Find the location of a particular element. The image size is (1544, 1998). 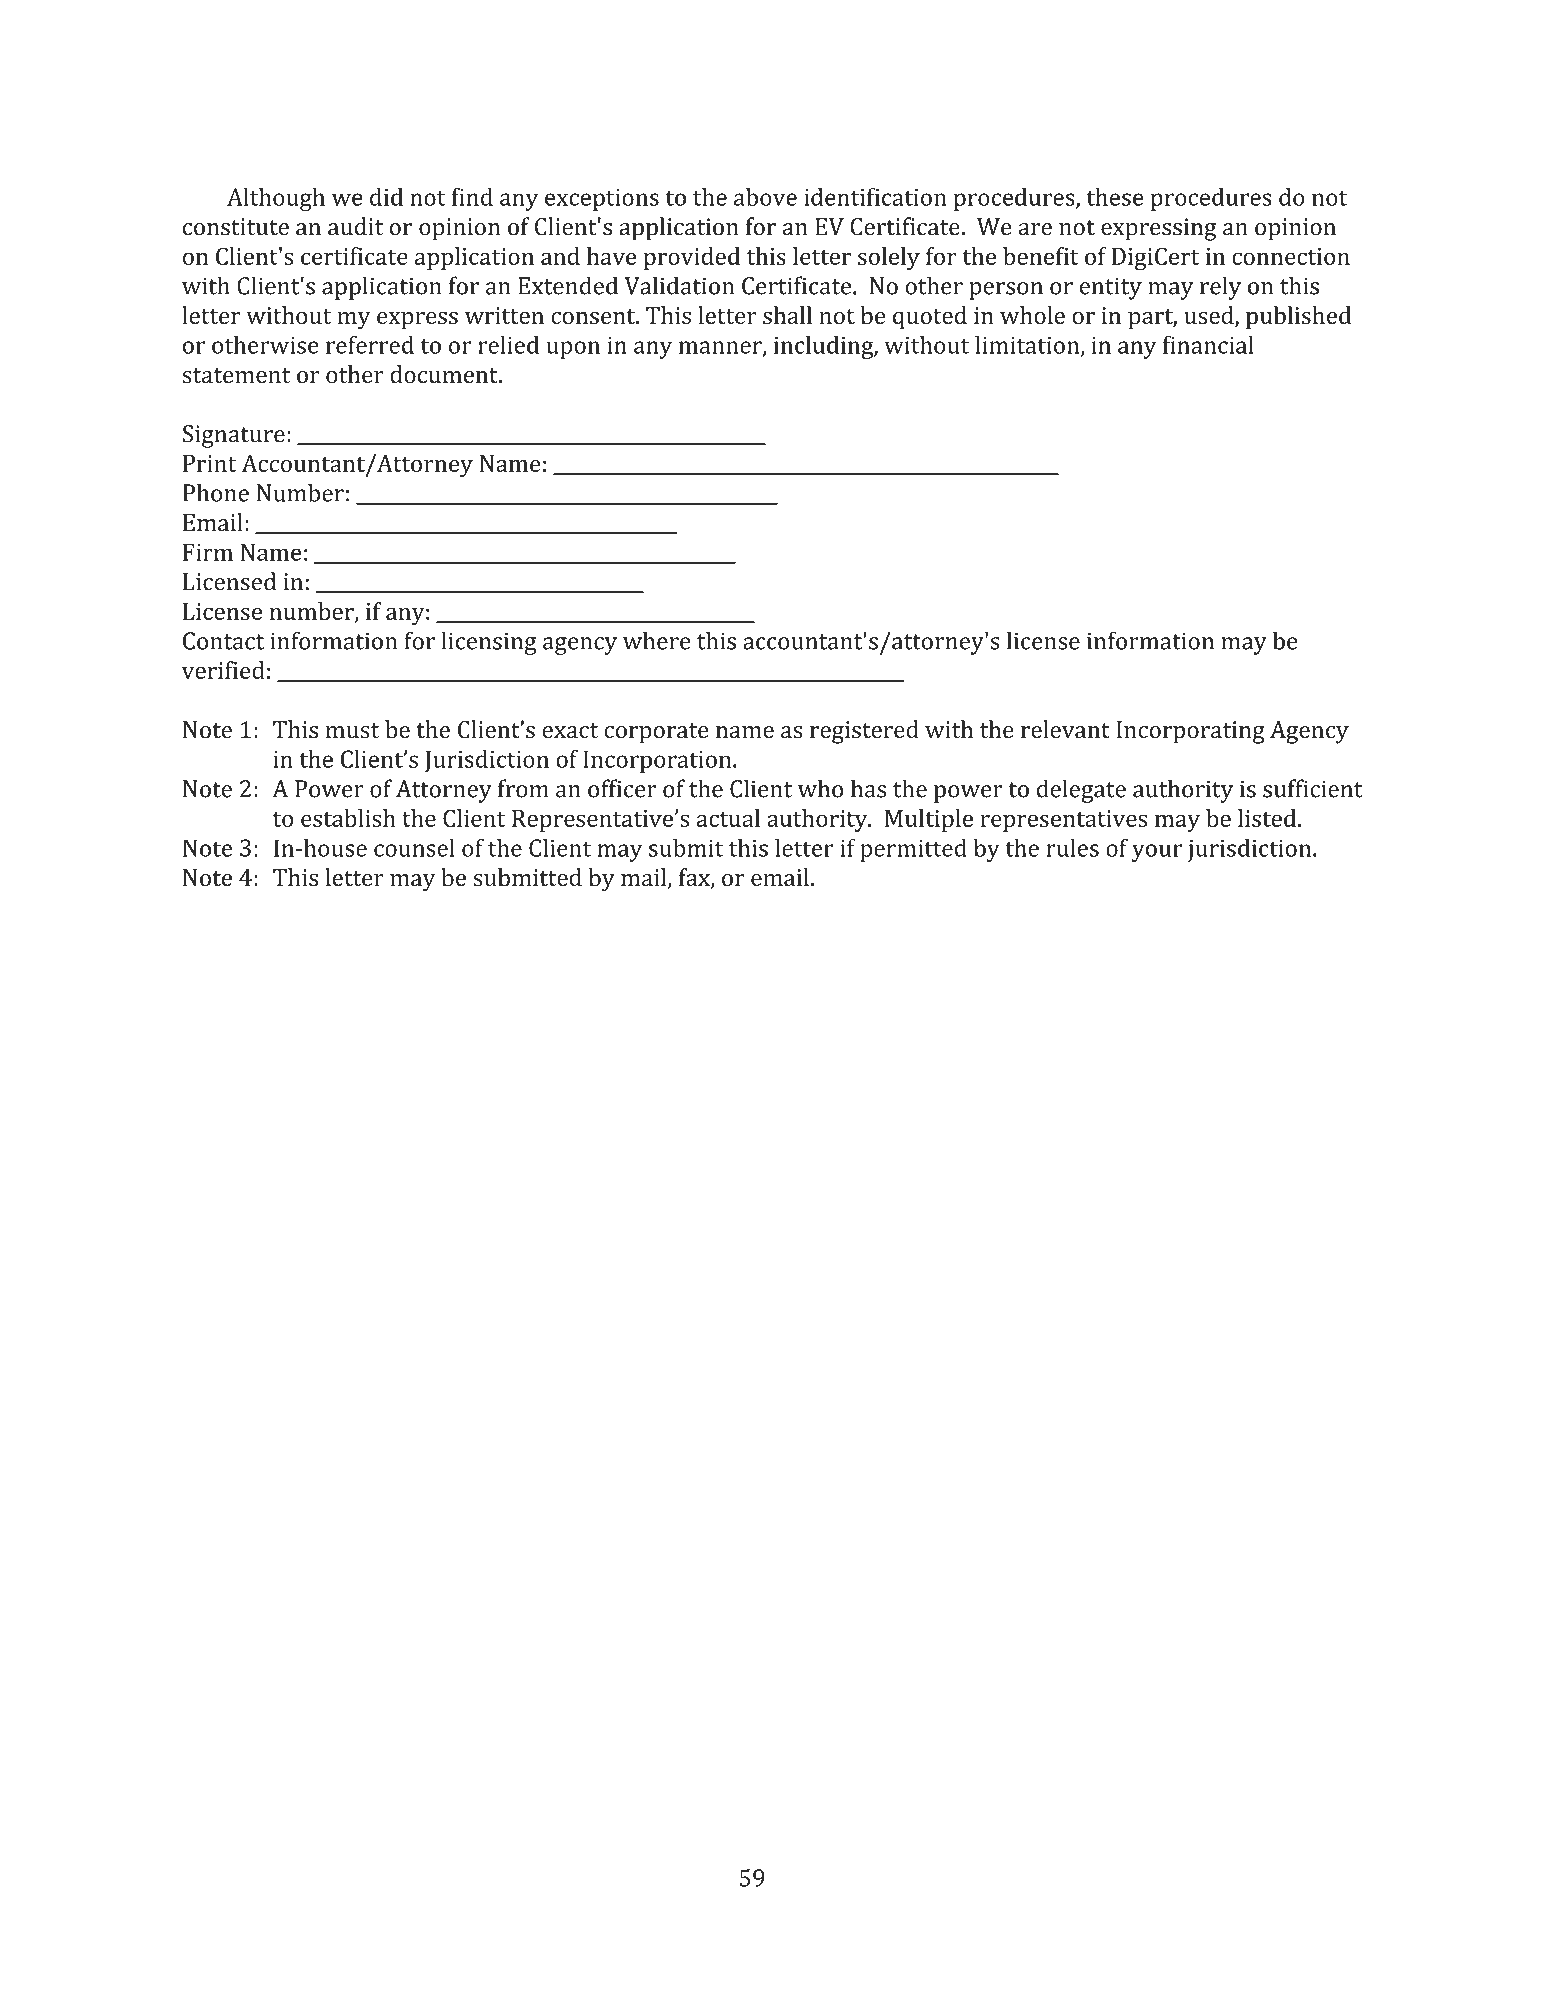

above is located at coordinates (765, 197).
